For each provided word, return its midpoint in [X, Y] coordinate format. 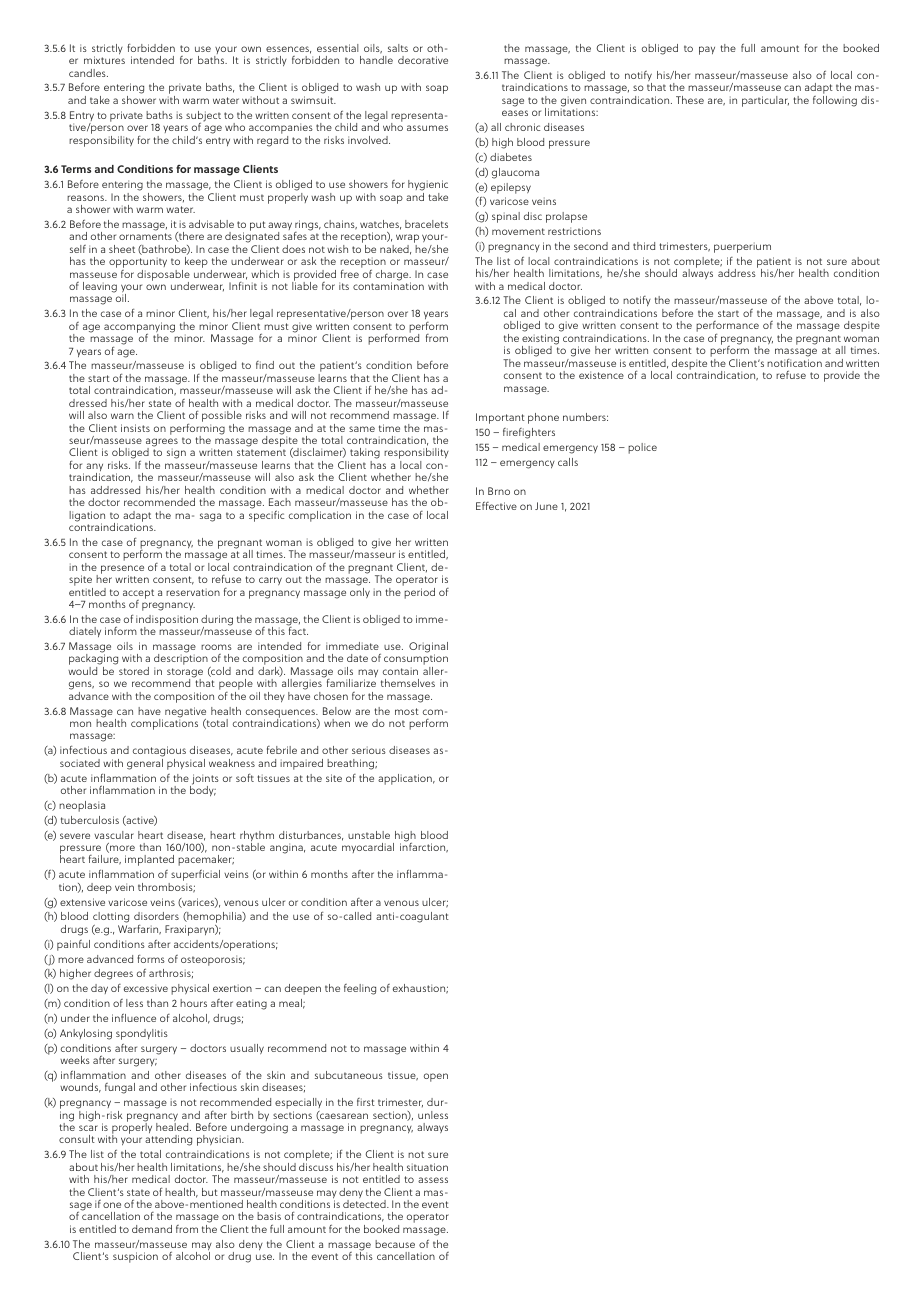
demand [152, 1229]
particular [765, 101]
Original [428, 648]
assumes [427, 128]
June [546, 506]
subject [203, 117]
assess [433, 1180]
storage [185, 674]
